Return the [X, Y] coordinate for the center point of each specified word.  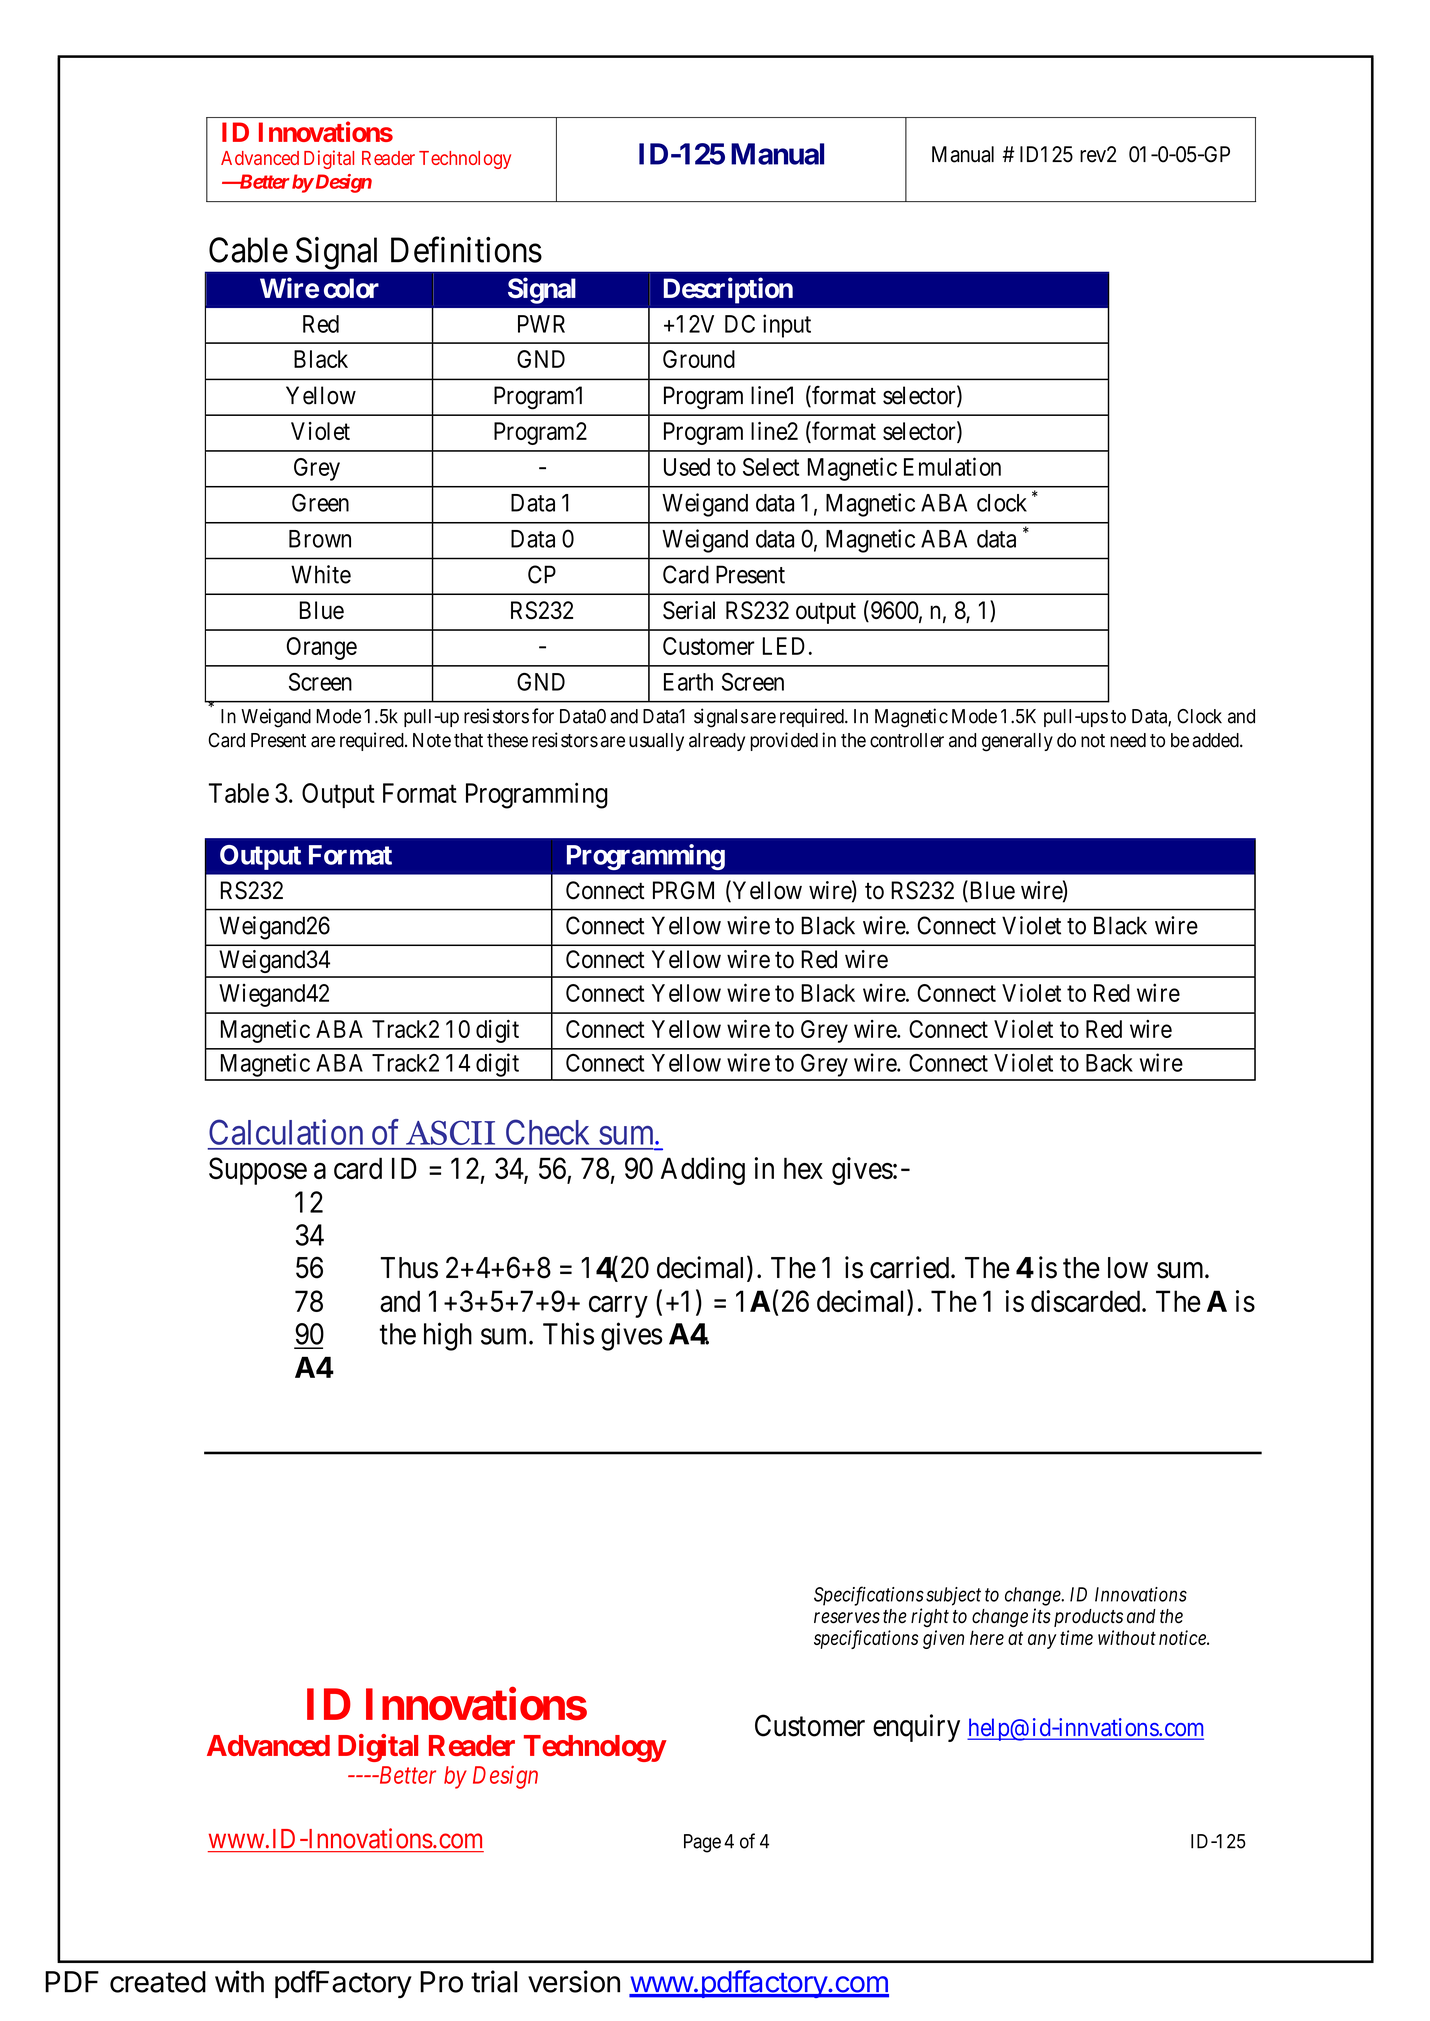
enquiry [916, 1728]
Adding [703, 1171]
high [448, 1336]
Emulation [952, 466]
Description [728, 290]
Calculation [286, 1132]
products [1088, 1618]
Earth [688, 682]
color [351, 288]
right [930, 1617]
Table [239, 793]
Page [702, 1843]
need [1128, 740]
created [158, 1982]
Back [1109, 1063]
